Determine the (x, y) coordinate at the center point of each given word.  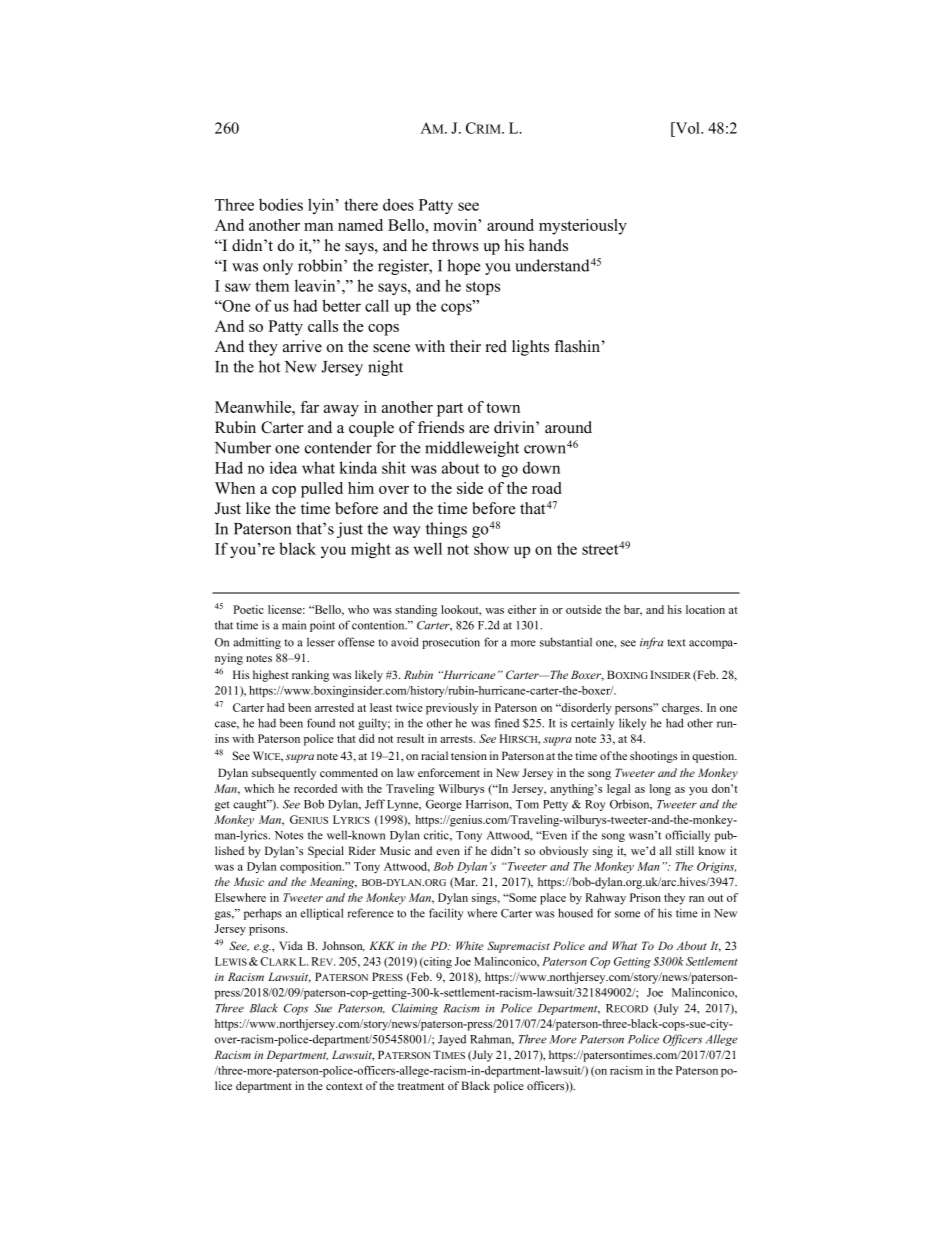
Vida (291, 945)
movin (456, 225)
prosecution (451, 643)
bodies (281, 204)
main (294, 625)
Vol (687, 128)
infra (651, 643)
